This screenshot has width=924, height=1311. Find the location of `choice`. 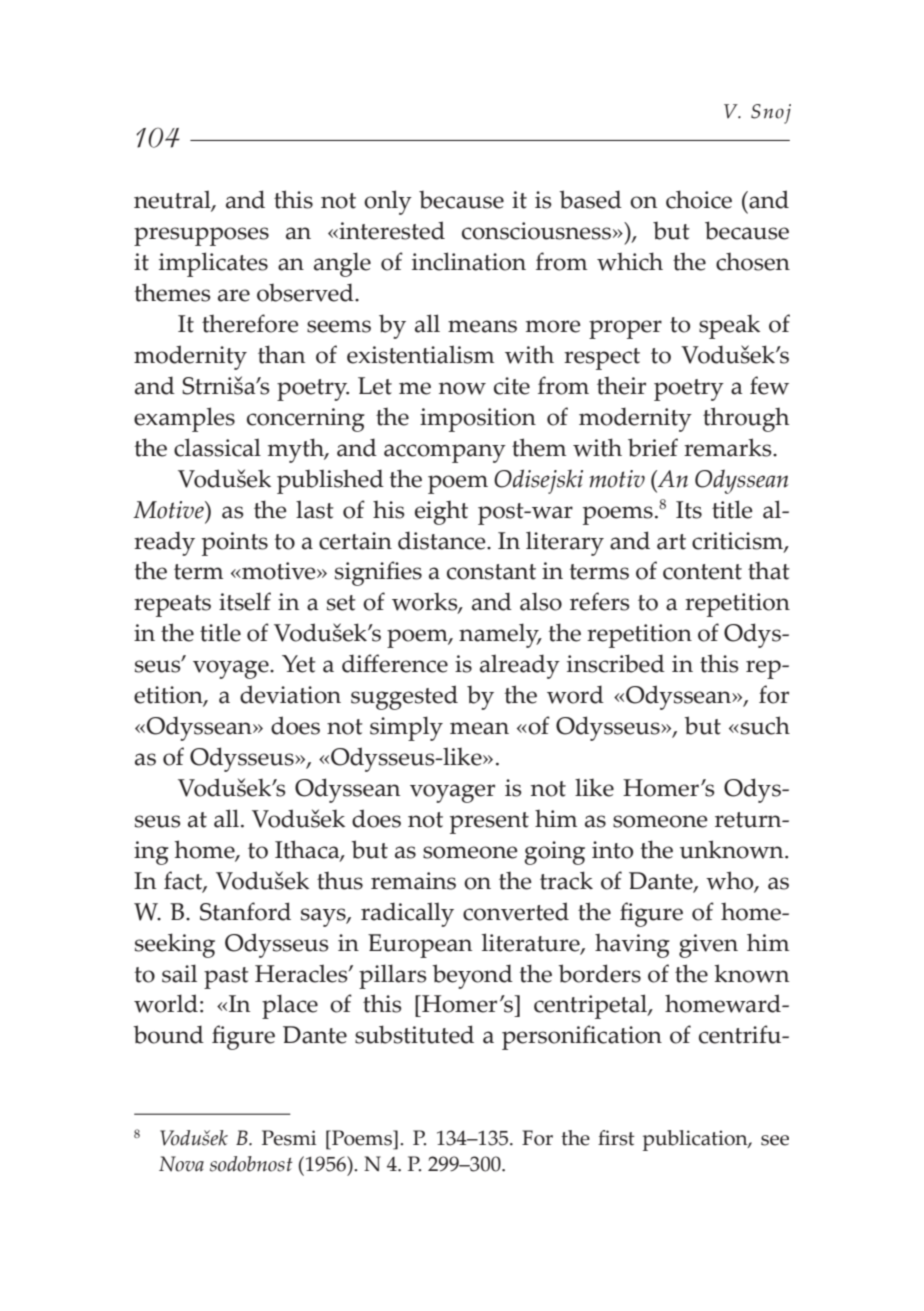

choice is located at coordinates (699, 199).
